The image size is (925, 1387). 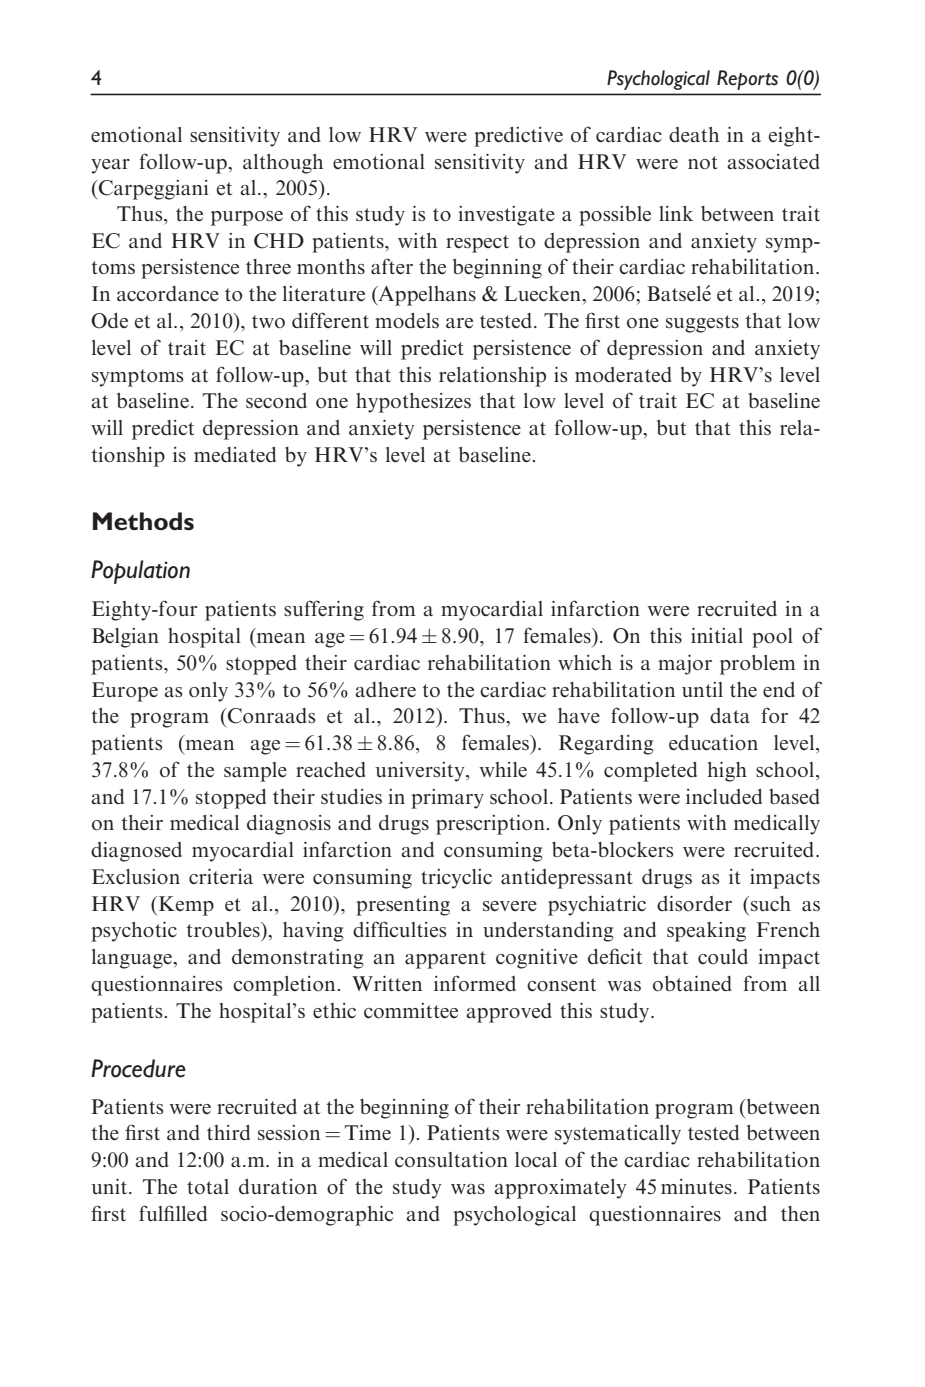 I want to click on although, so click(x=283, y=164).
